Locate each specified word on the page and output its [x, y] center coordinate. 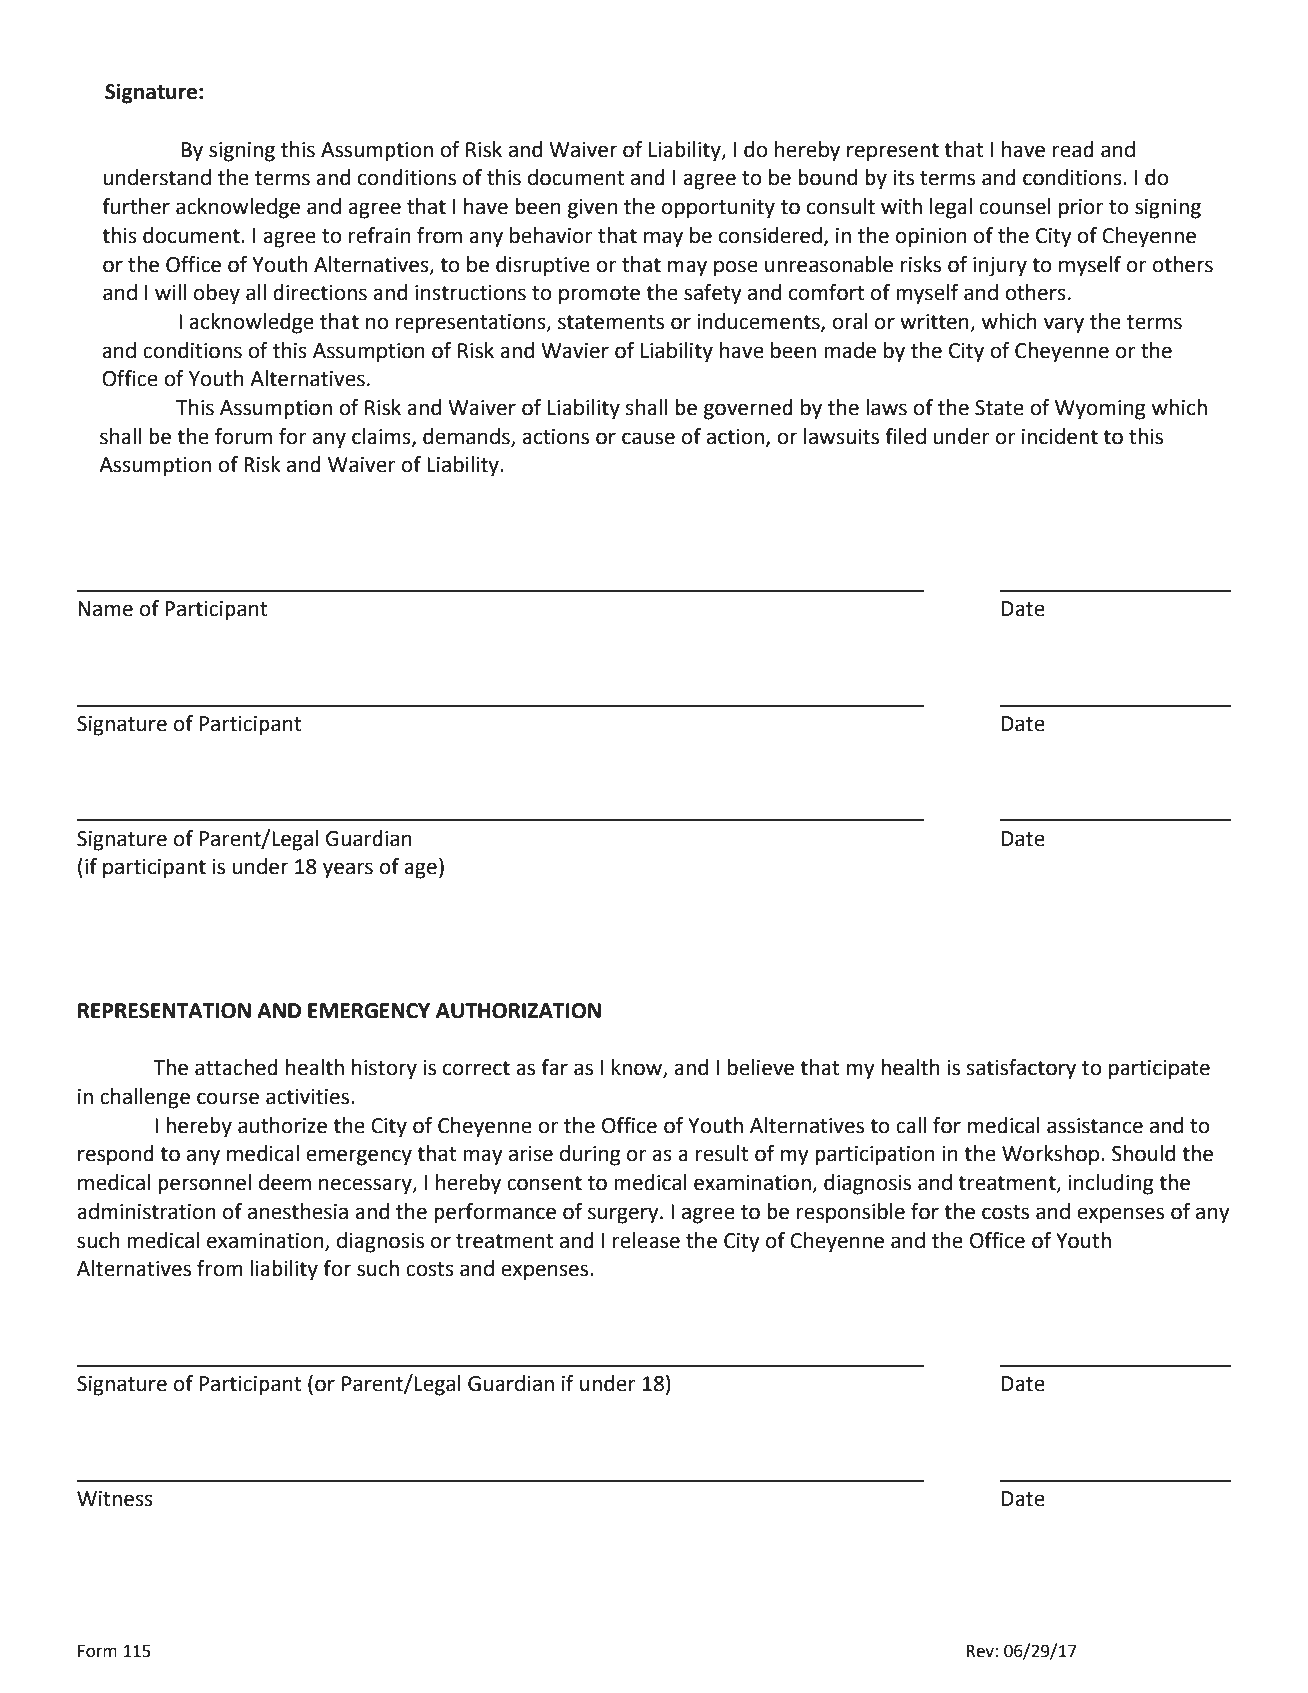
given [592, 209]
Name [105, 609]
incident [1060, 436]
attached [236, 1067]
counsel [1015, 206]
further [136, 206]
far [554, 1067]
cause [648, 438]
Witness [115, 1499]
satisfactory [1021, 1069]
